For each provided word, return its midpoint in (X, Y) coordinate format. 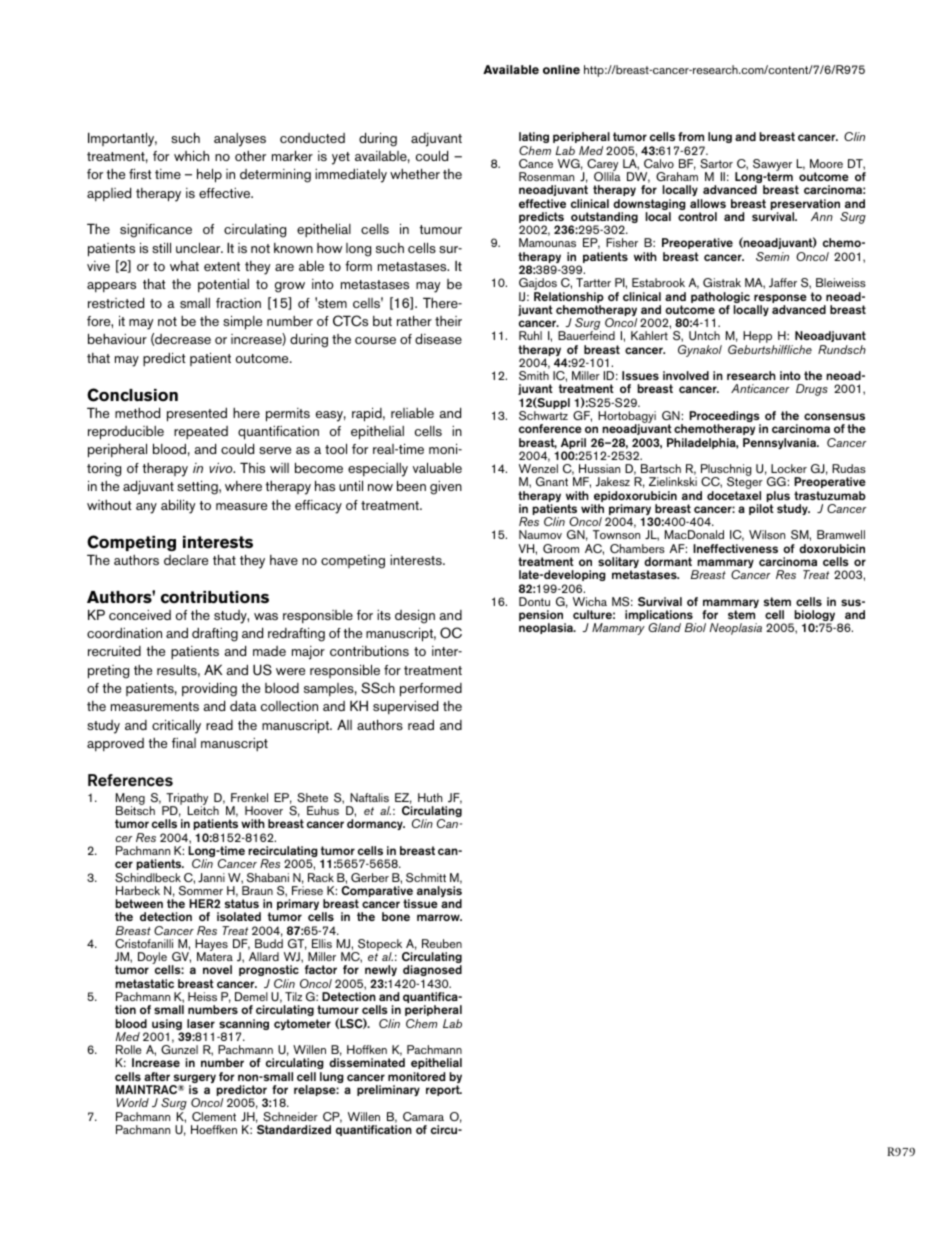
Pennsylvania (780, 443)
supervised (405, 707)
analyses (240, 140)
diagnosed (432, 972)
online (561, 70)
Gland (664, 627)
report (444, 1090)
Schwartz (543, 416)
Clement (214, 1116)
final (184, 743)
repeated (201, 432)
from (691, 136)
